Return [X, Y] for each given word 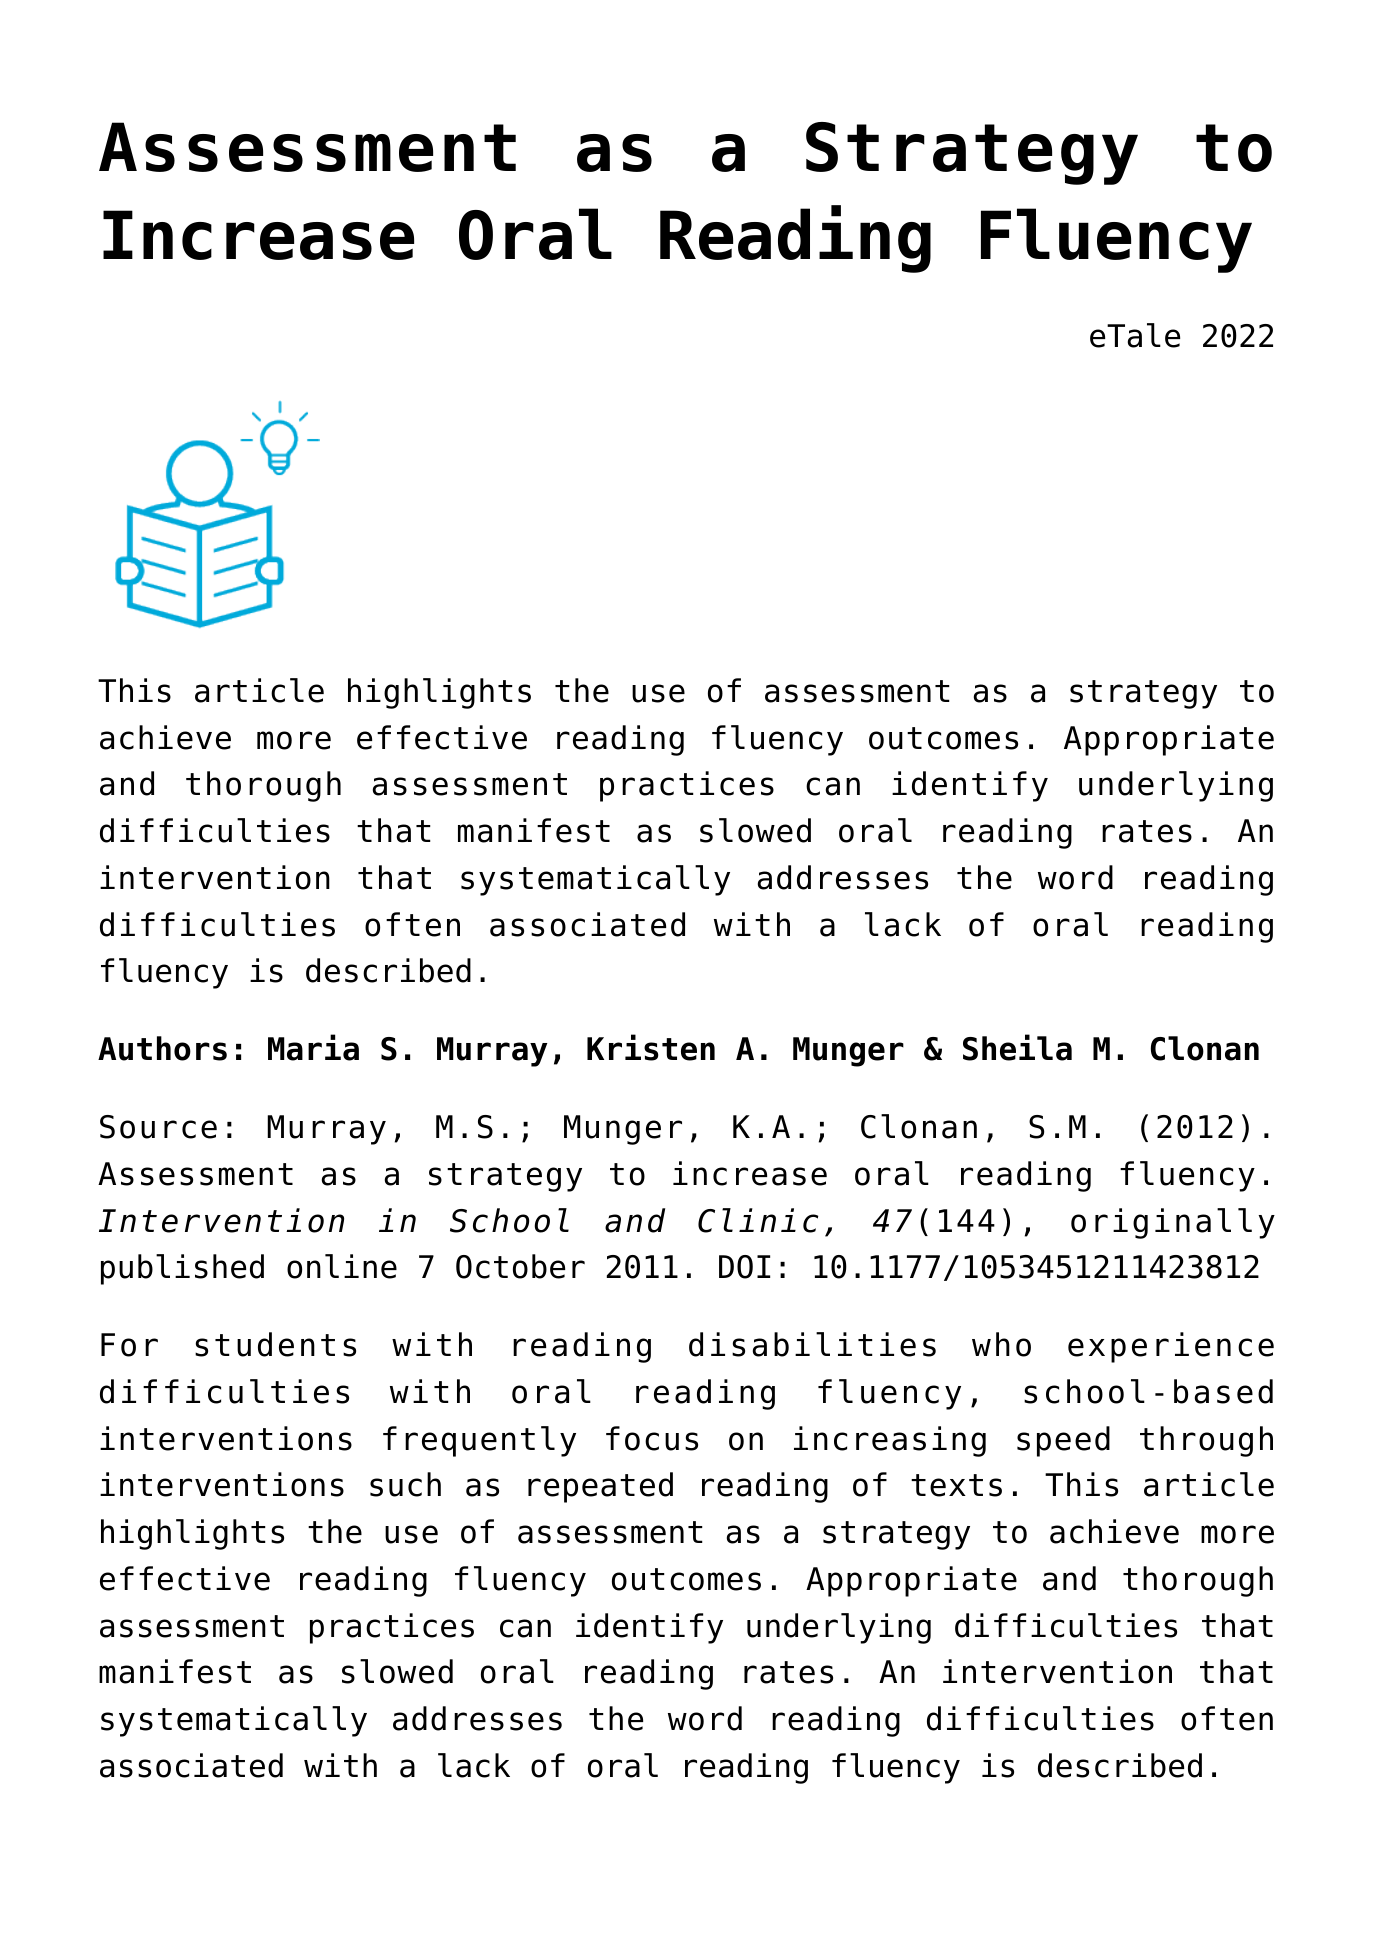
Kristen [651, 1047]
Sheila [1017, 1047]
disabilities [812, 1344]
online [342, 1266]
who [1001, 1344]
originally [1173, 1223]
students [275, 1344]
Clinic [758, 1220]
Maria [313, 1047]
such [405, 1484]
